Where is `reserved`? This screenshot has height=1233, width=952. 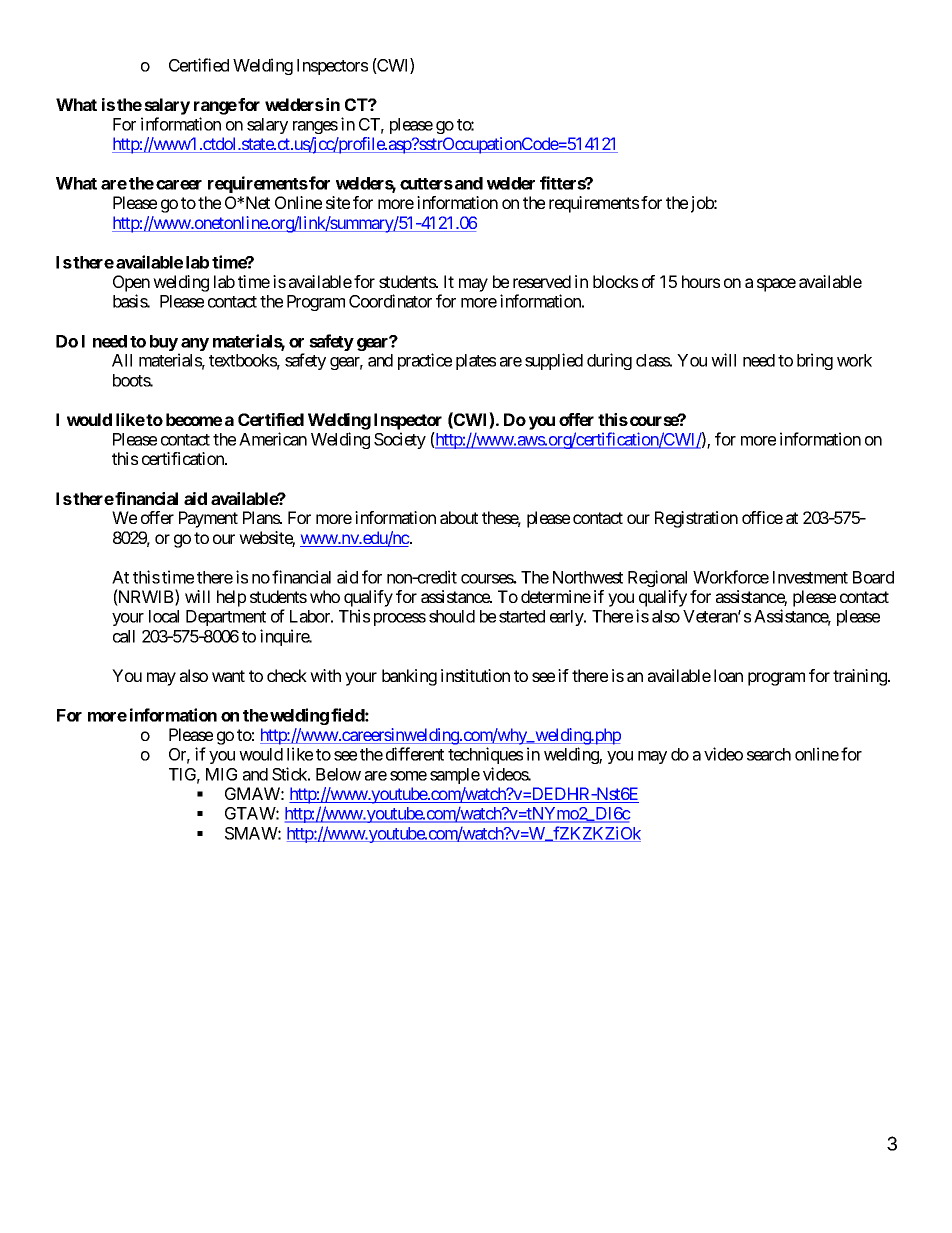
reserved is located at coordinates (542, 281).
